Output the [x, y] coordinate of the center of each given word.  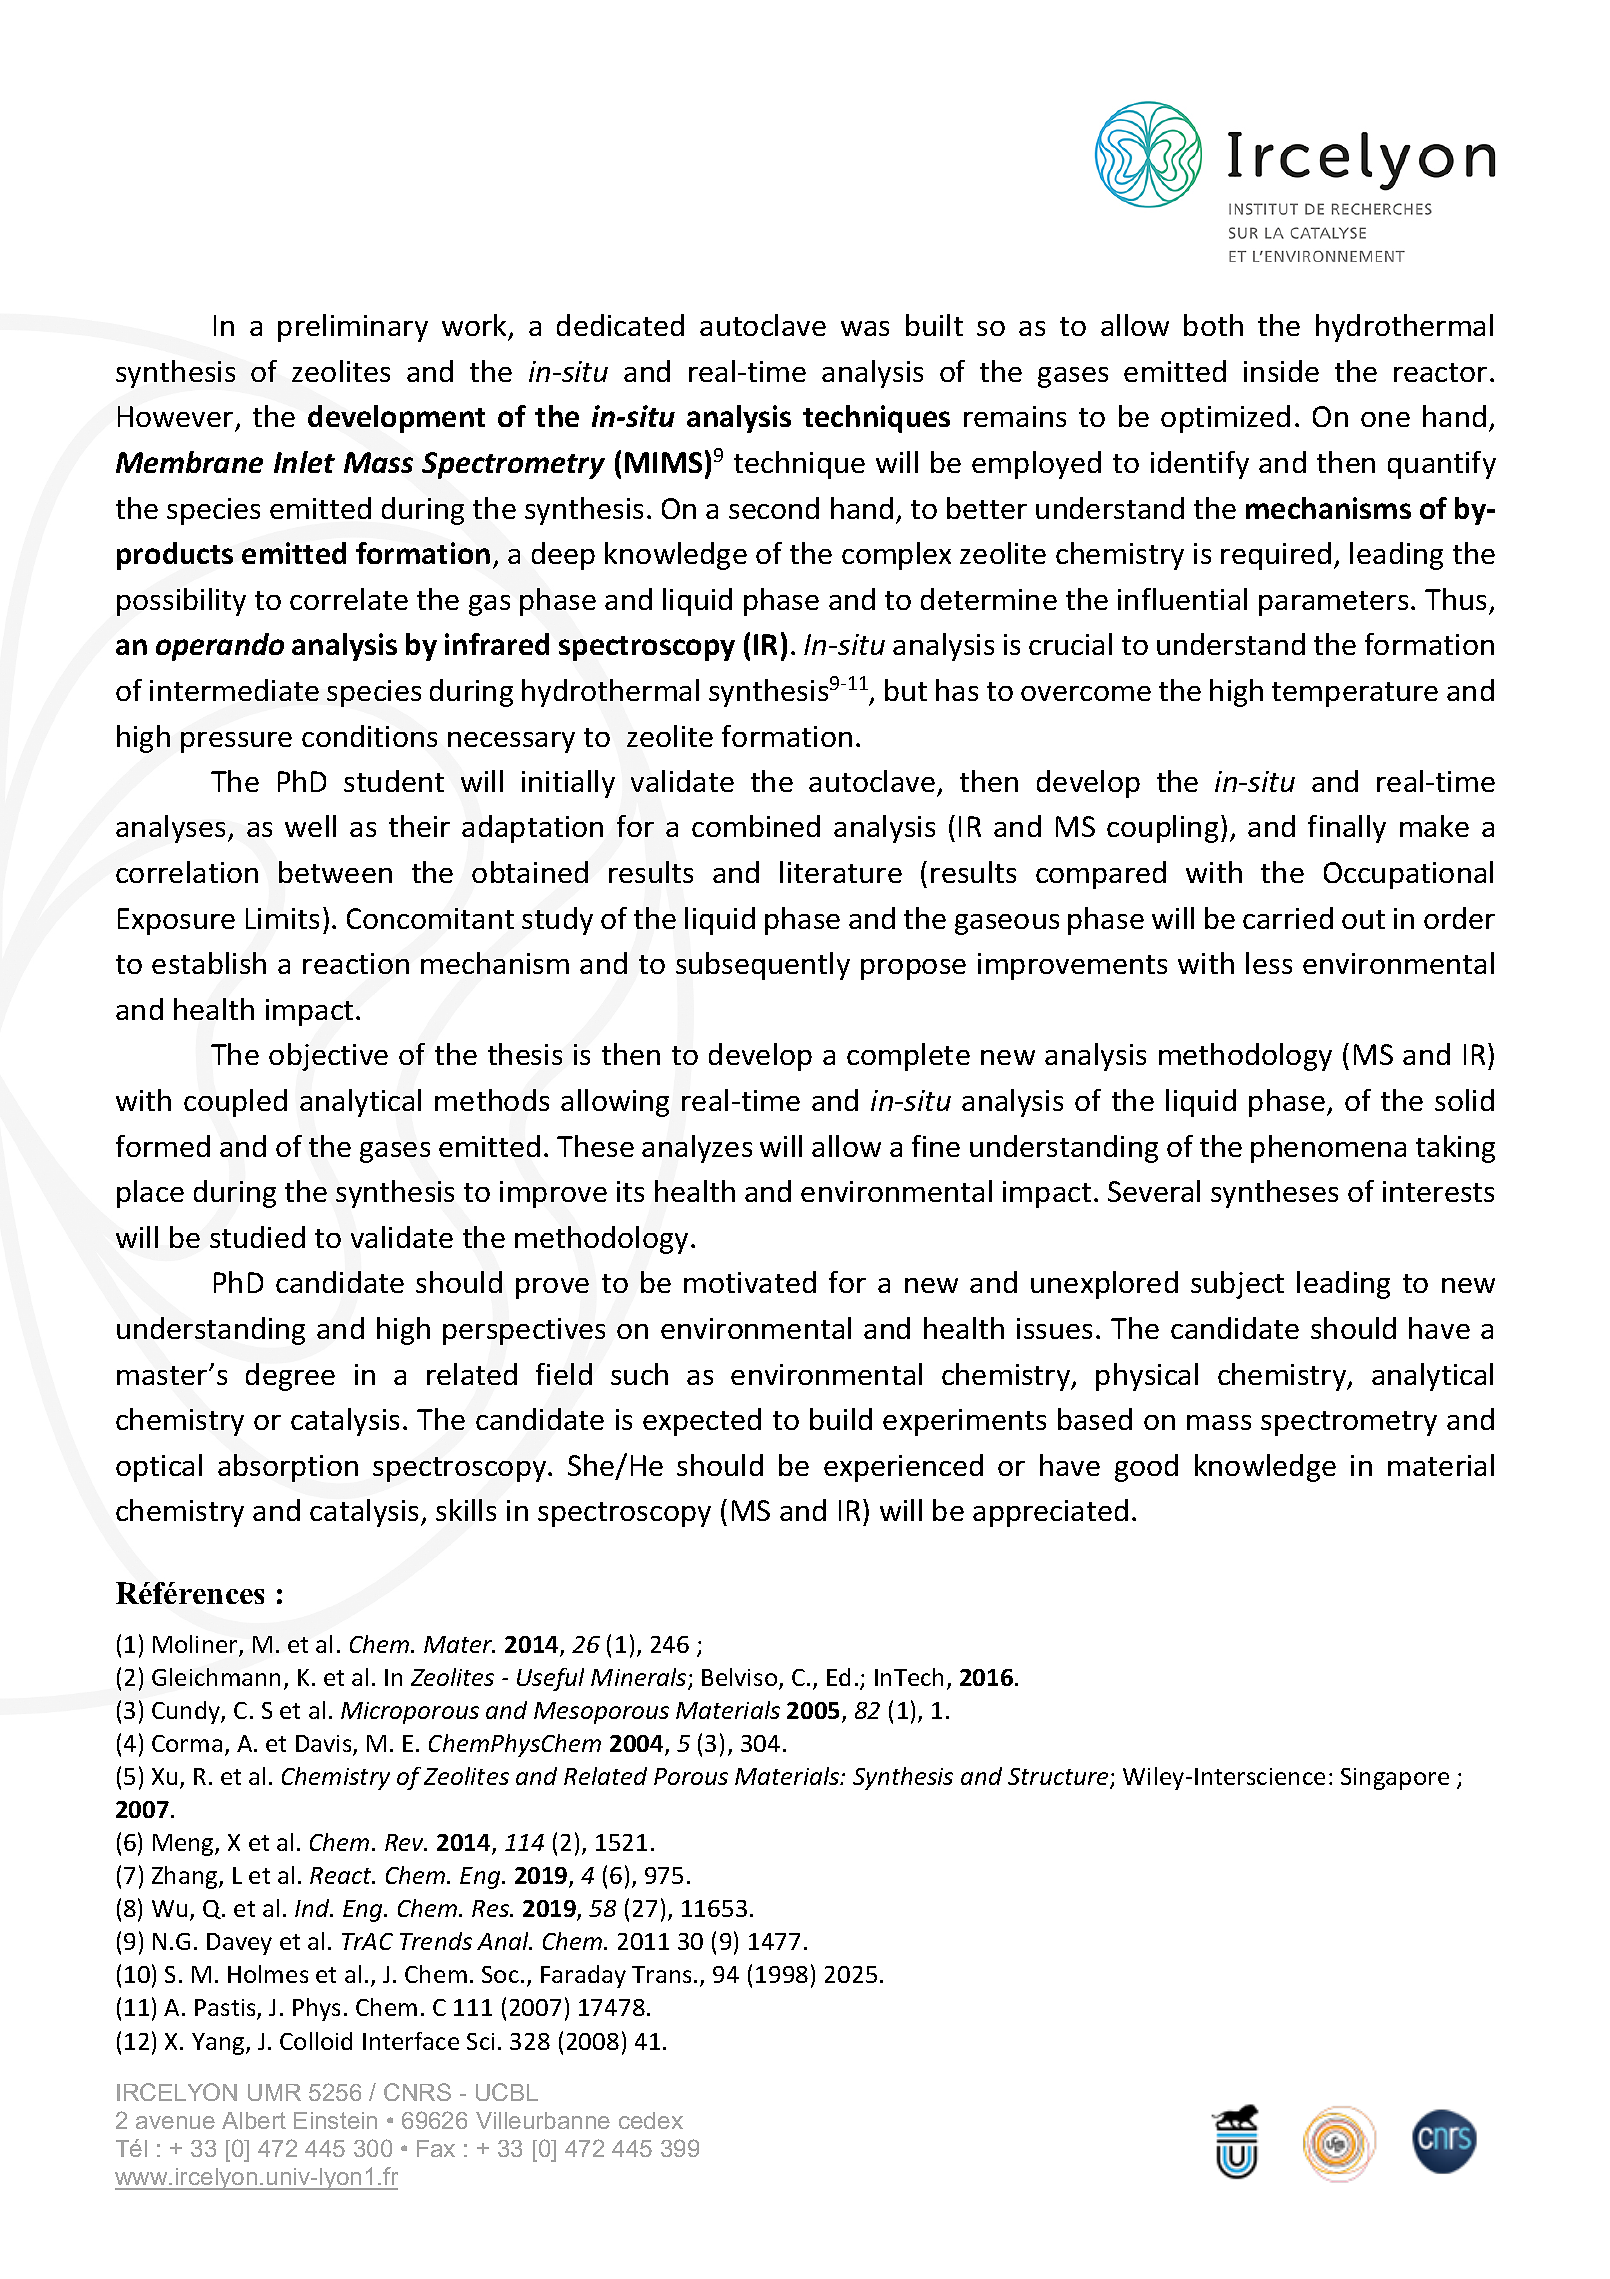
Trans [661, 1974]
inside [1281, 371]
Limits [282, 918]
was [865, 328]
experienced [903, 1468]
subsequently [763, 966]
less [1269, 963]
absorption [288, 1468]
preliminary [353, 328]
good [1146, 1468]
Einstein [335, 2120]
